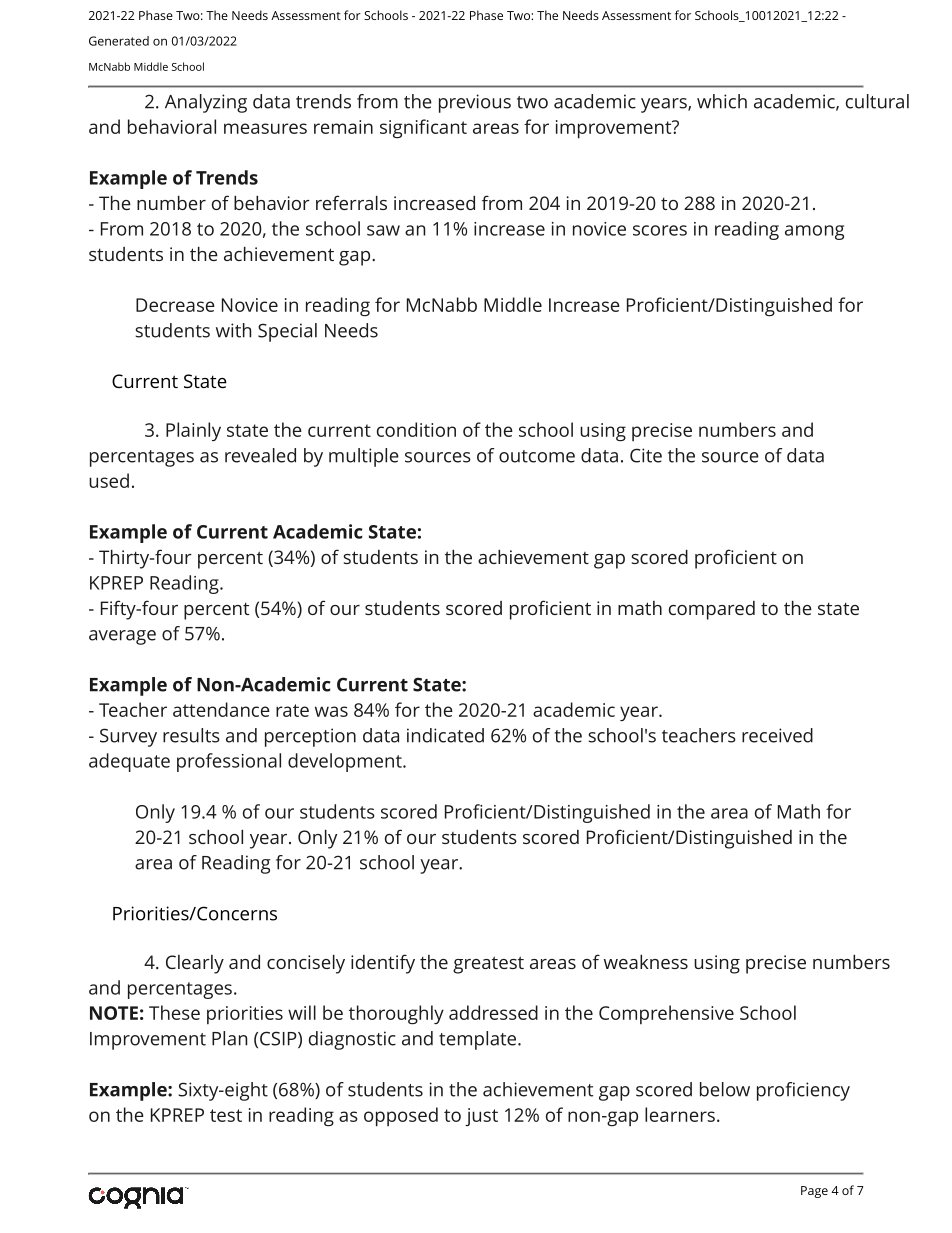 Image resolution: width=952 pixels, height=1233 pixels. What do you see at coordinates (475, 103) in the screenshot?
I see `previous` at bounding box center [475, 103].
